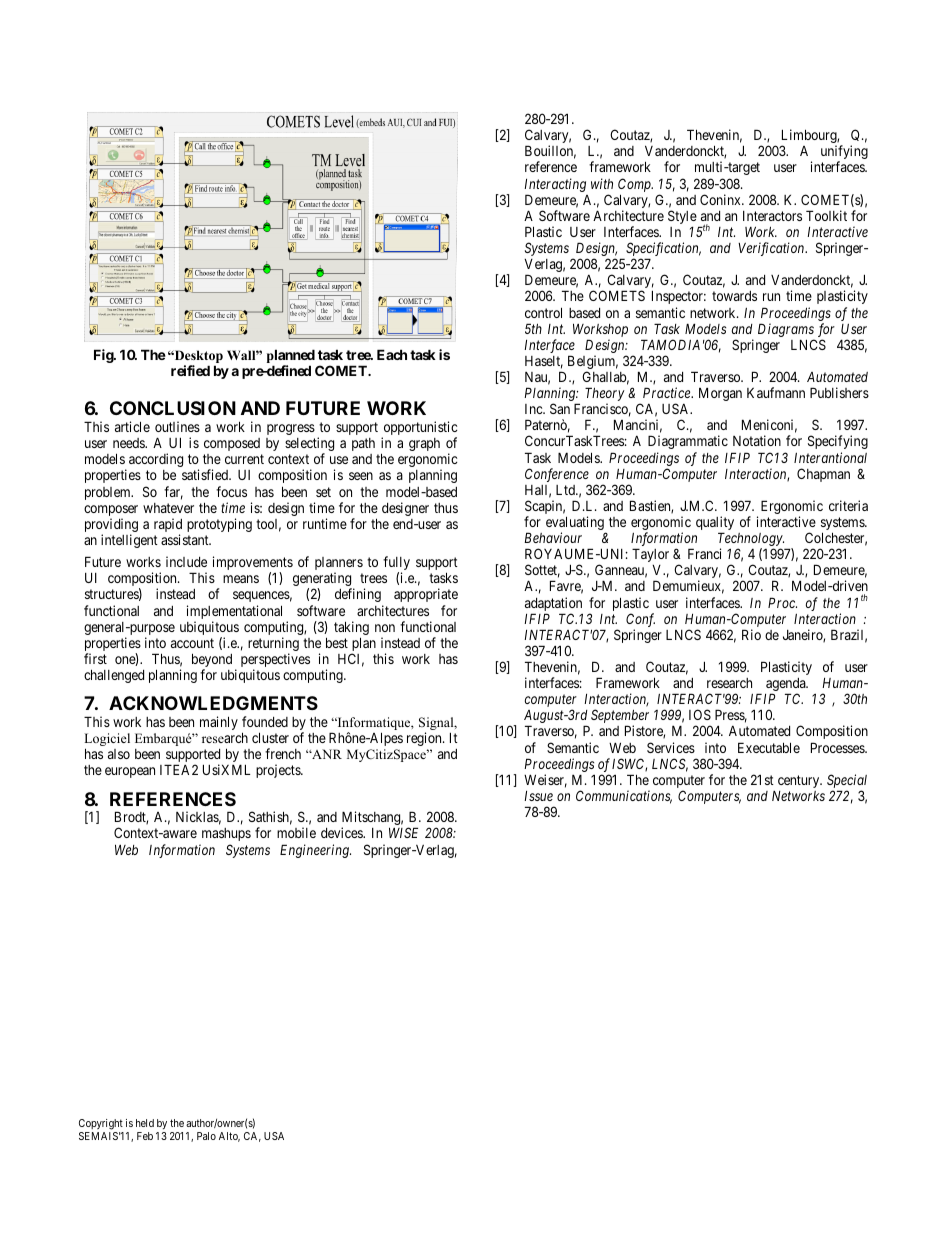 This screenshot has width=952, height=1233. Describe the element at coordinates (602, 183) in the screenshot. I see `with` at that location.
